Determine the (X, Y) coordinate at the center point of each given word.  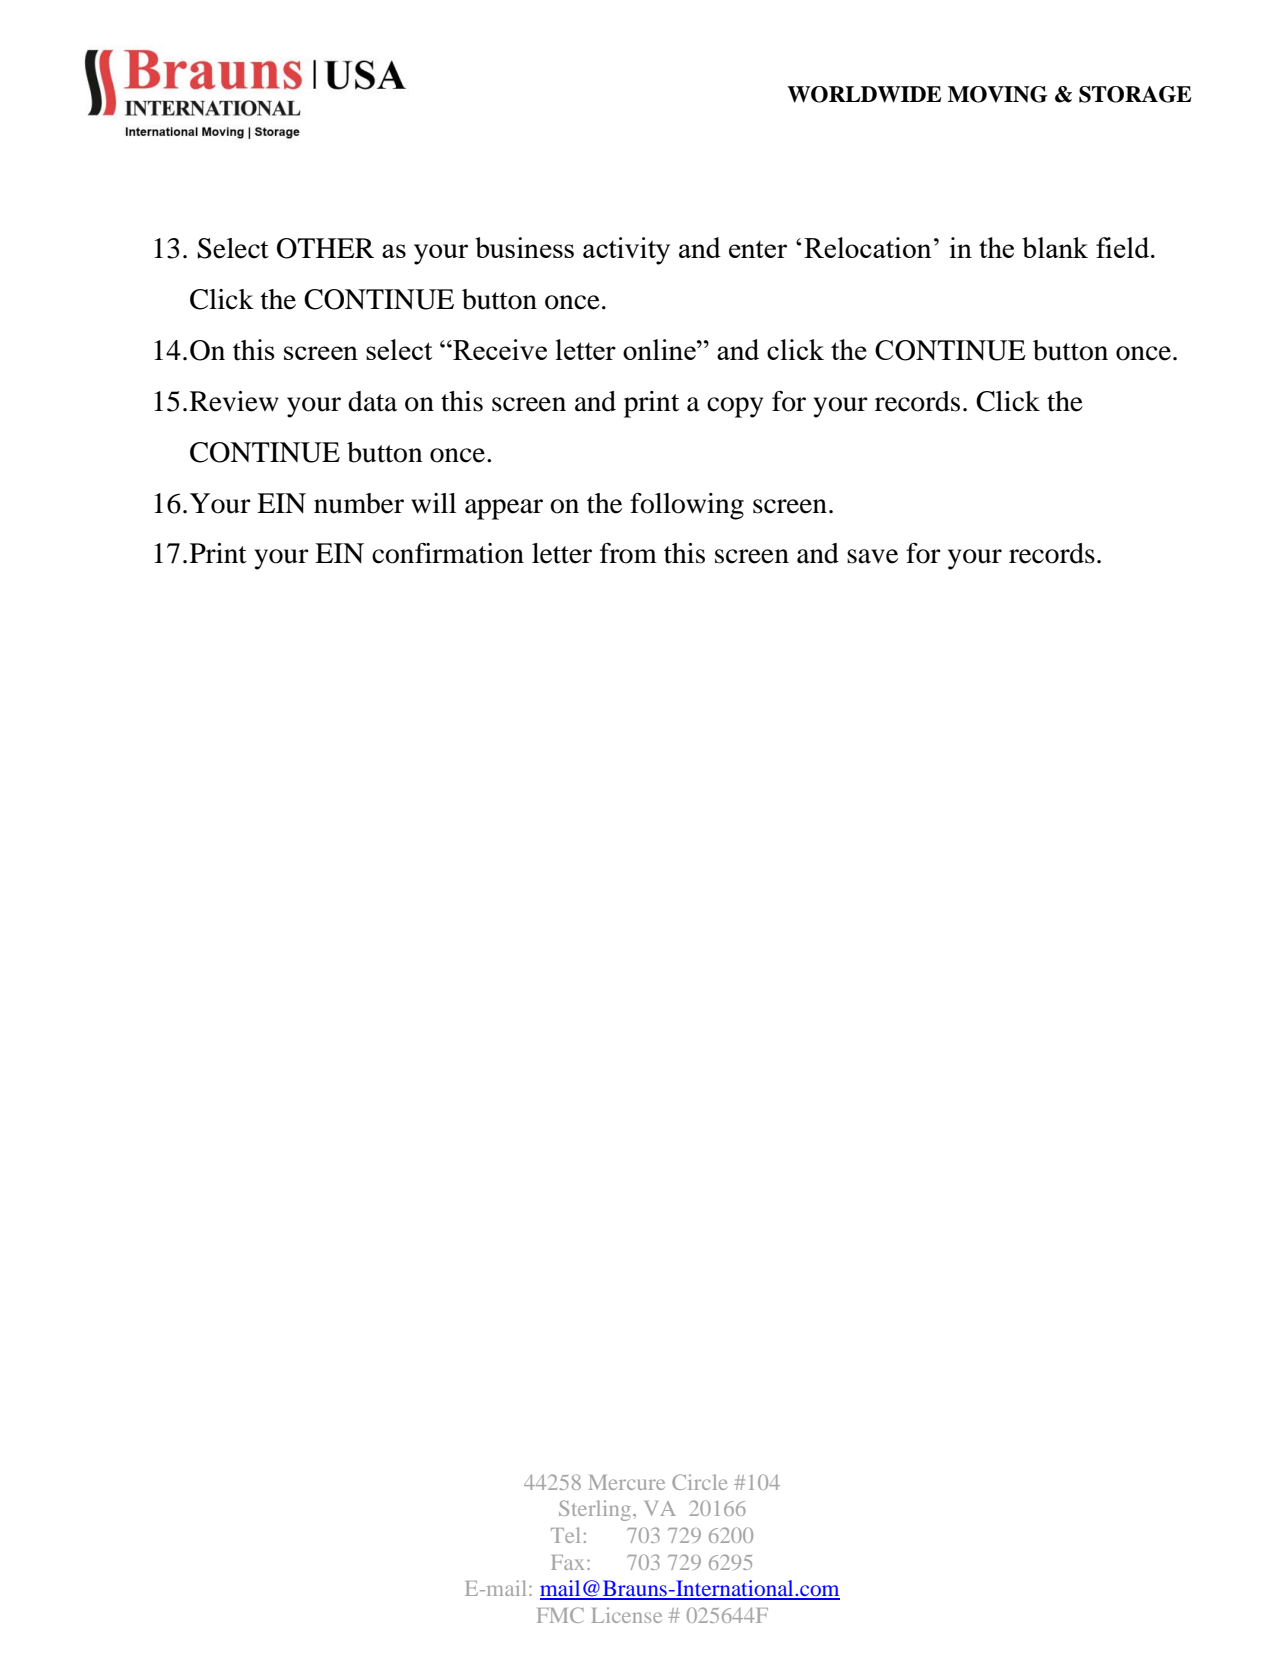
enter (758, 249)
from (628, 553)
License (627, 1615)
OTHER (325, 248)
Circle (699, 1482)
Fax (567, 1562)
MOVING (998, 94)
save (872, 556)
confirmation (448, 553)
